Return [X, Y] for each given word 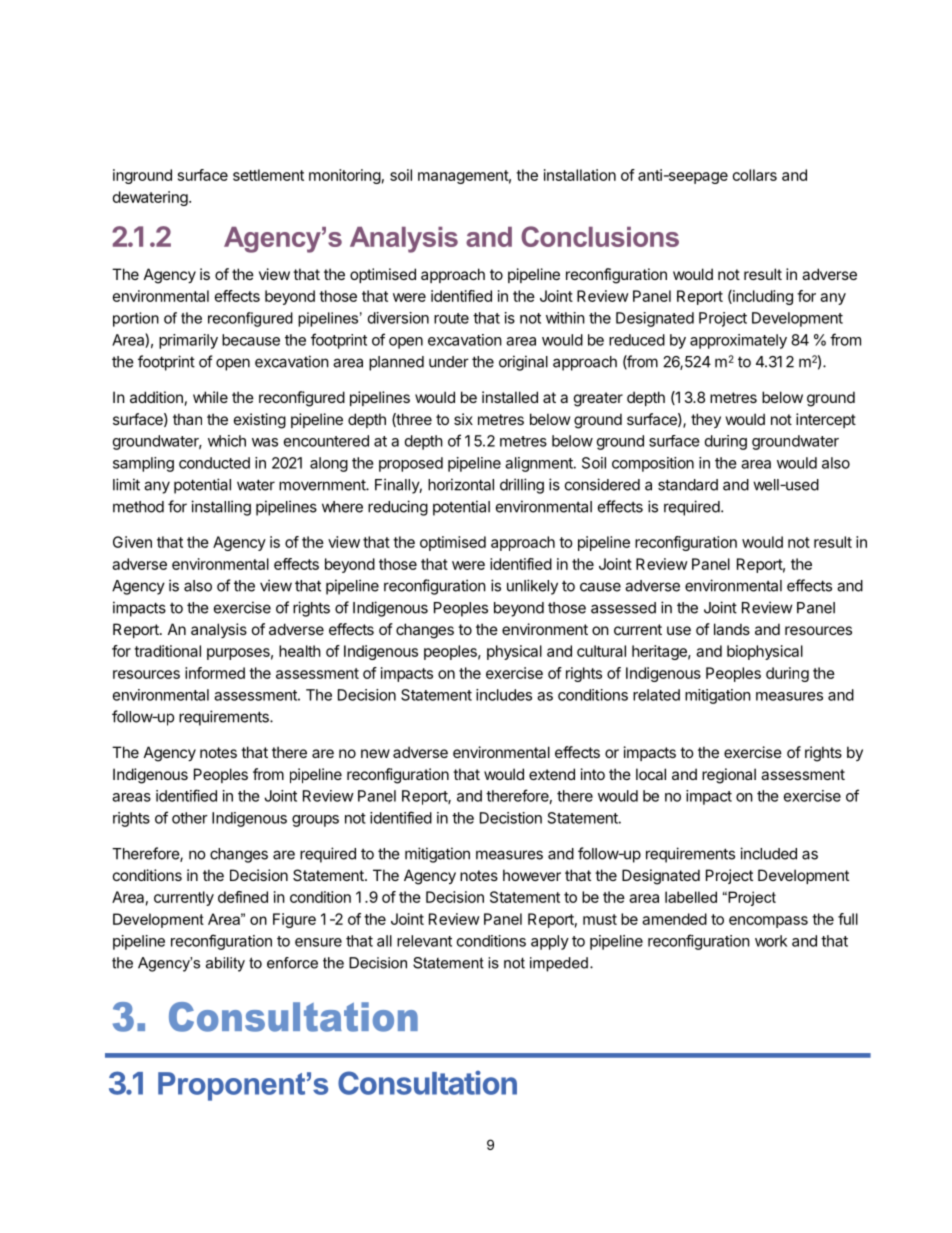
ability [225, 964]
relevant [424, 941]
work [771, 941]
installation [580, 175]
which [227, 441]
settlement [268, 175]
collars [755, 175]
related [656, 695]
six [463, 419]
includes [504, 695]
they [706, 420]
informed [215, 673]
